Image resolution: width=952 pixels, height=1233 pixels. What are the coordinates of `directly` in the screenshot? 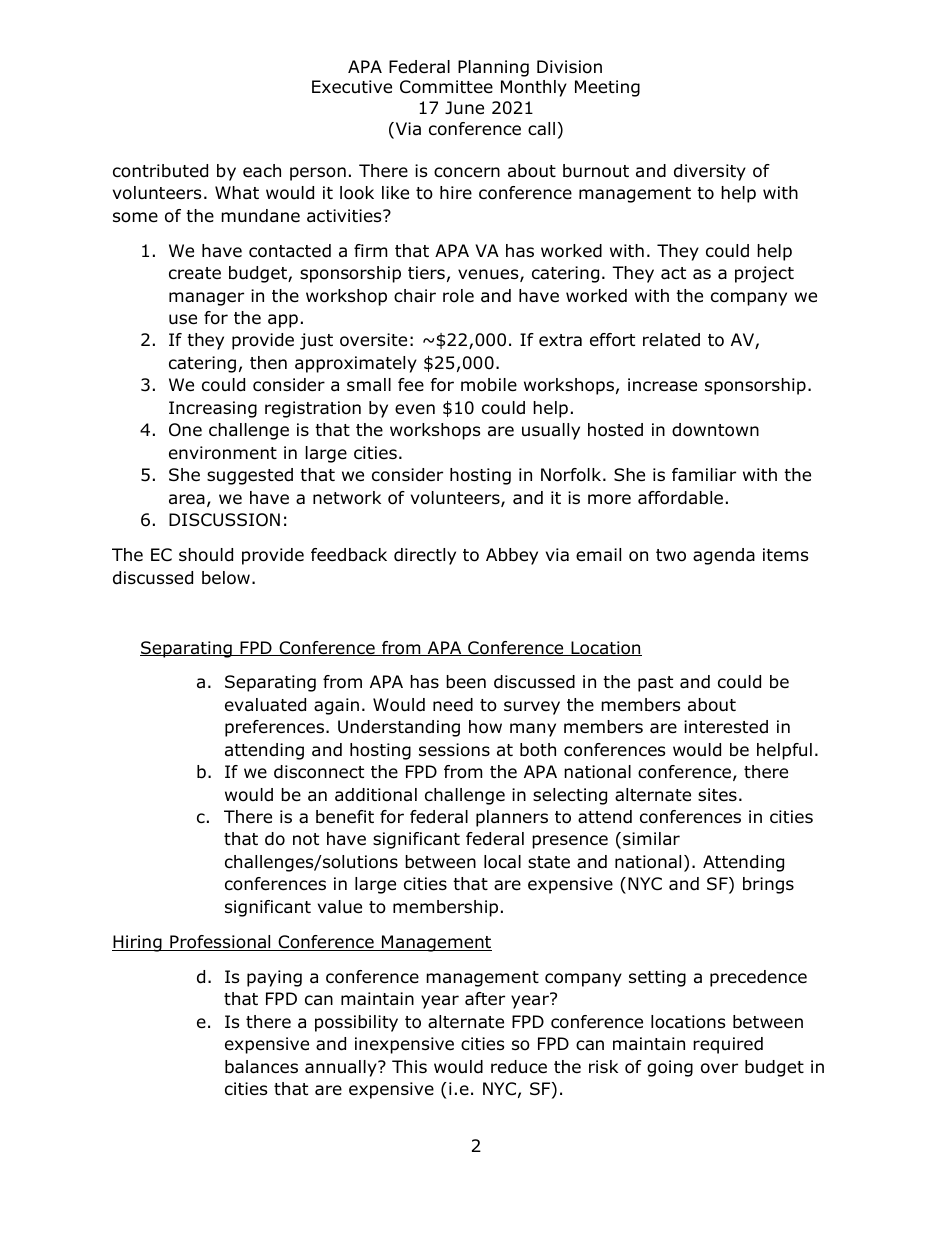 It's located at (425, 556).
